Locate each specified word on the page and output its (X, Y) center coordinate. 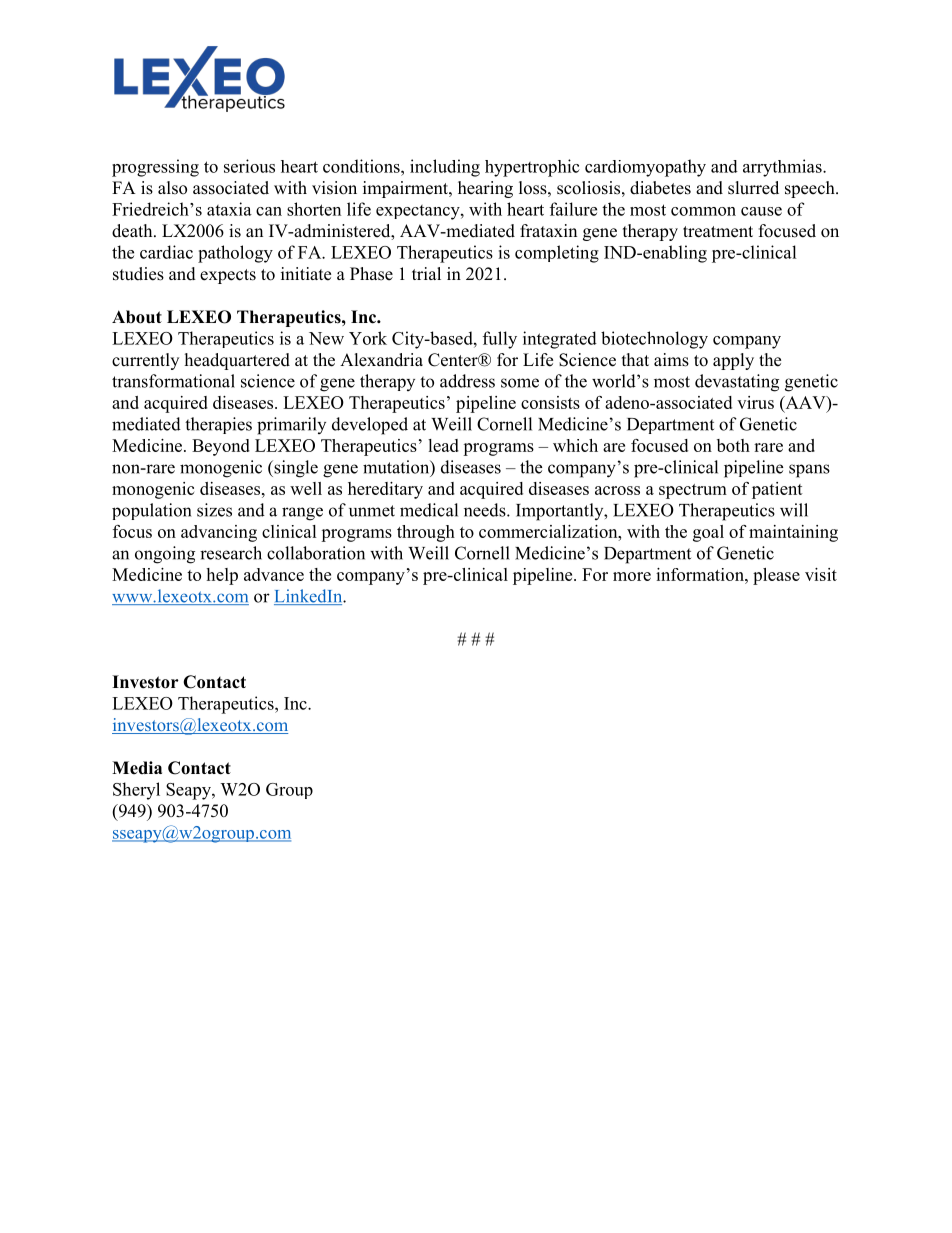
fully (500, 340)
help (222, 576)
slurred (753, 188)
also (172, 188)
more (632, 576)
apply (733, 361)
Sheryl (136, 791)
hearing (485, 189)
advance (274, 574)
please (776, 576)
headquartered (237, 361)
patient (777, 490)
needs (486, 510)
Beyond (221, 447)
